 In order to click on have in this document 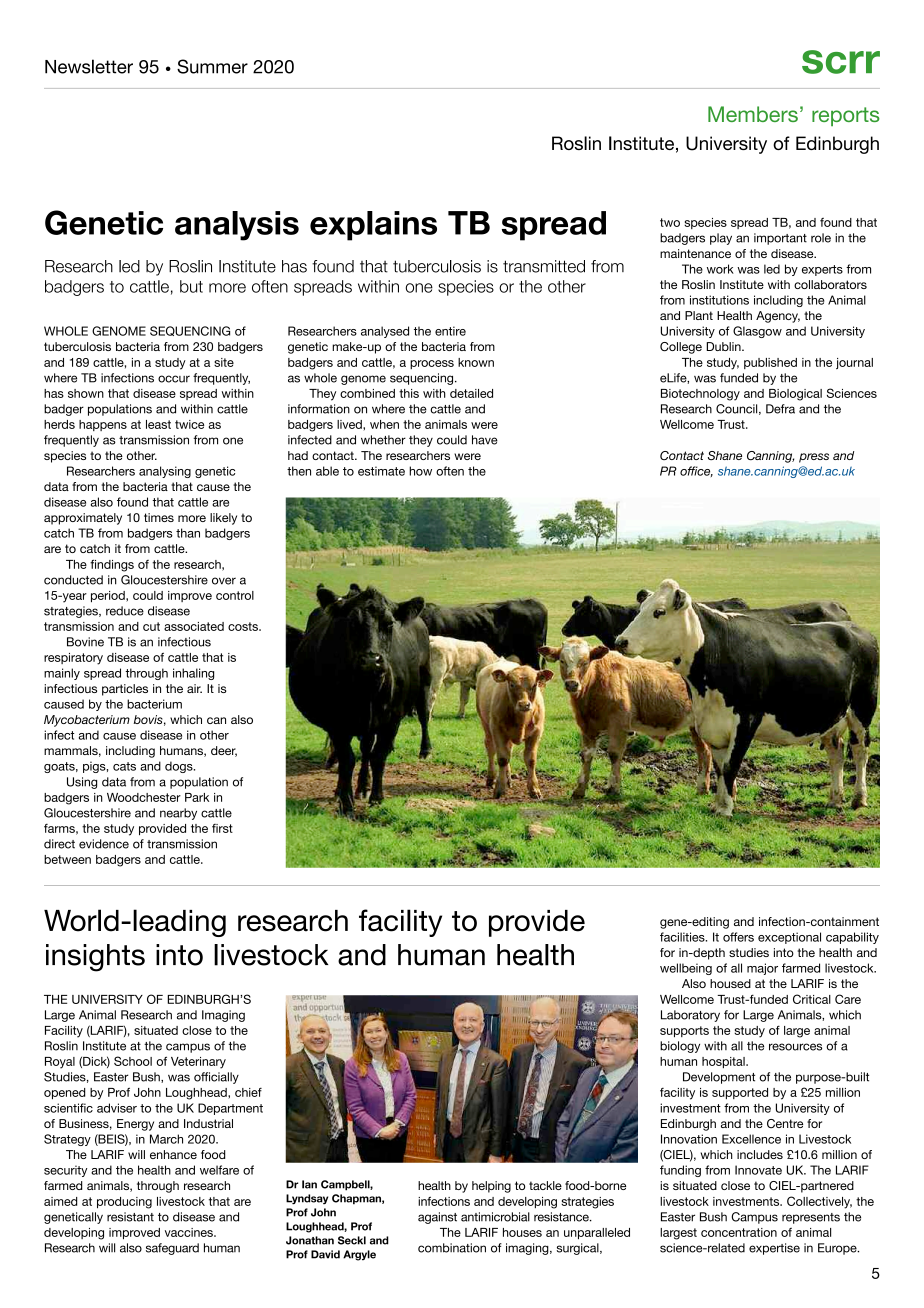, I will do `click(485, 440)`.
